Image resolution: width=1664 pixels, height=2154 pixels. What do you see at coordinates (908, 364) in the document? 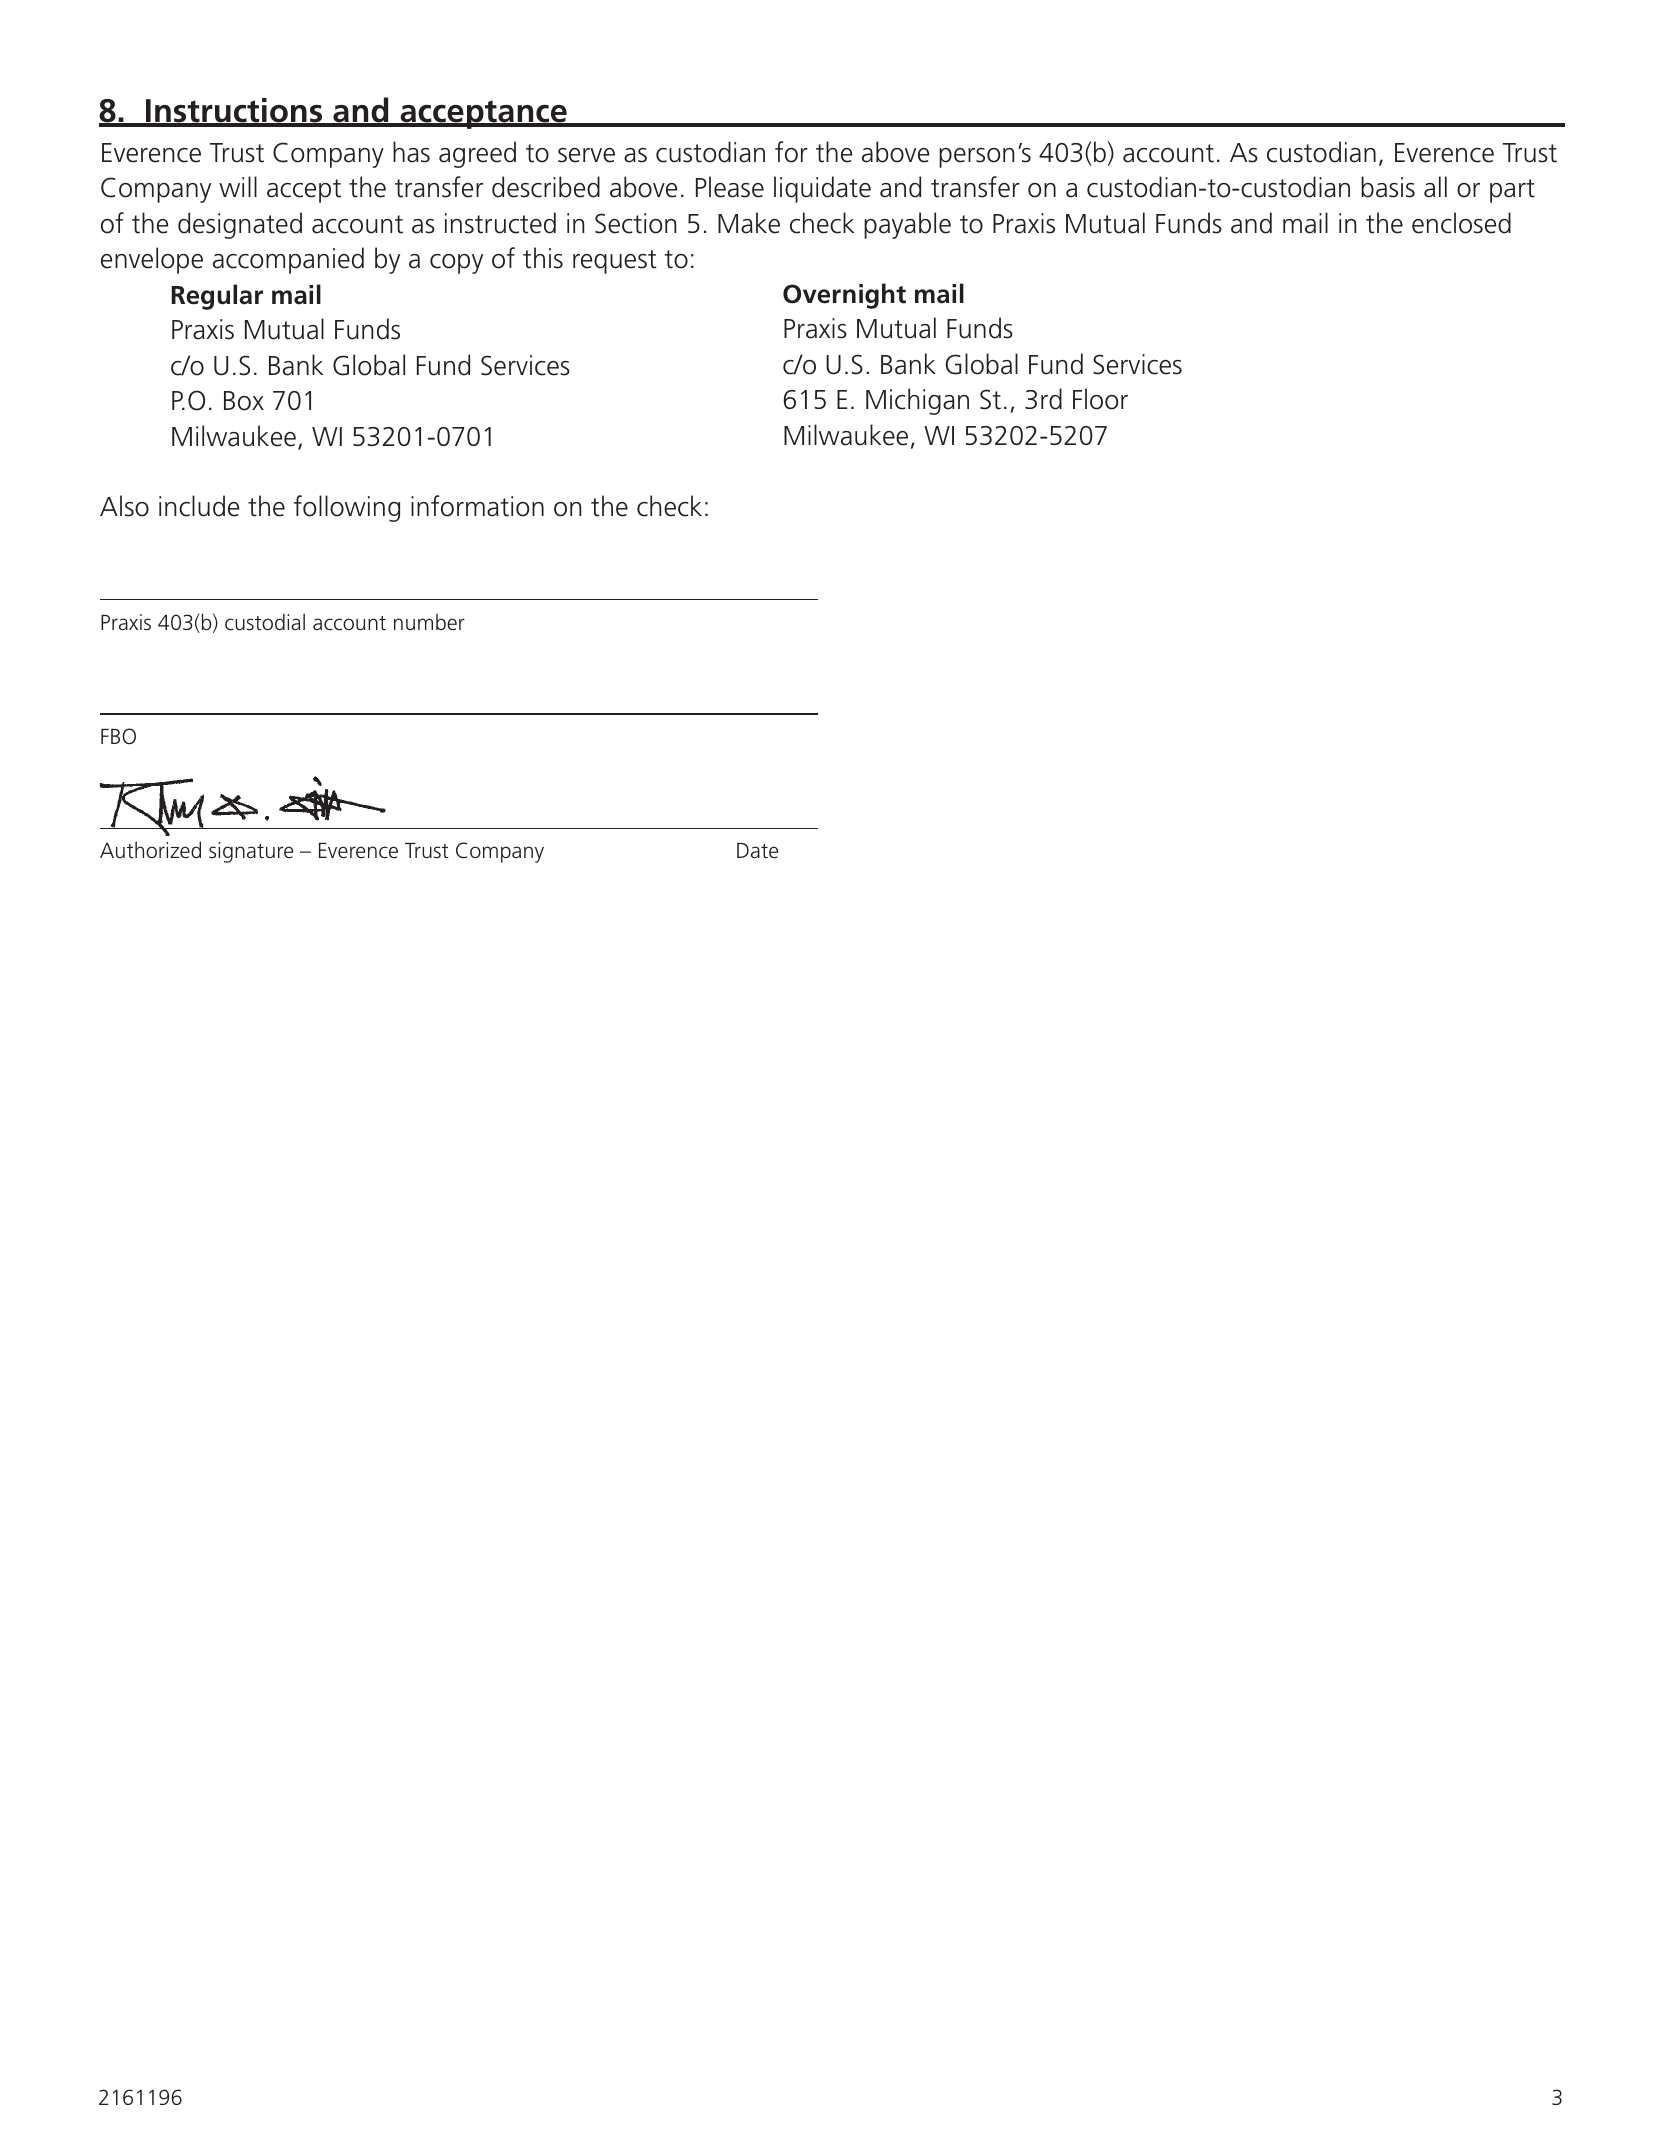
I see `Bank` at bounding box center [908, 364].
